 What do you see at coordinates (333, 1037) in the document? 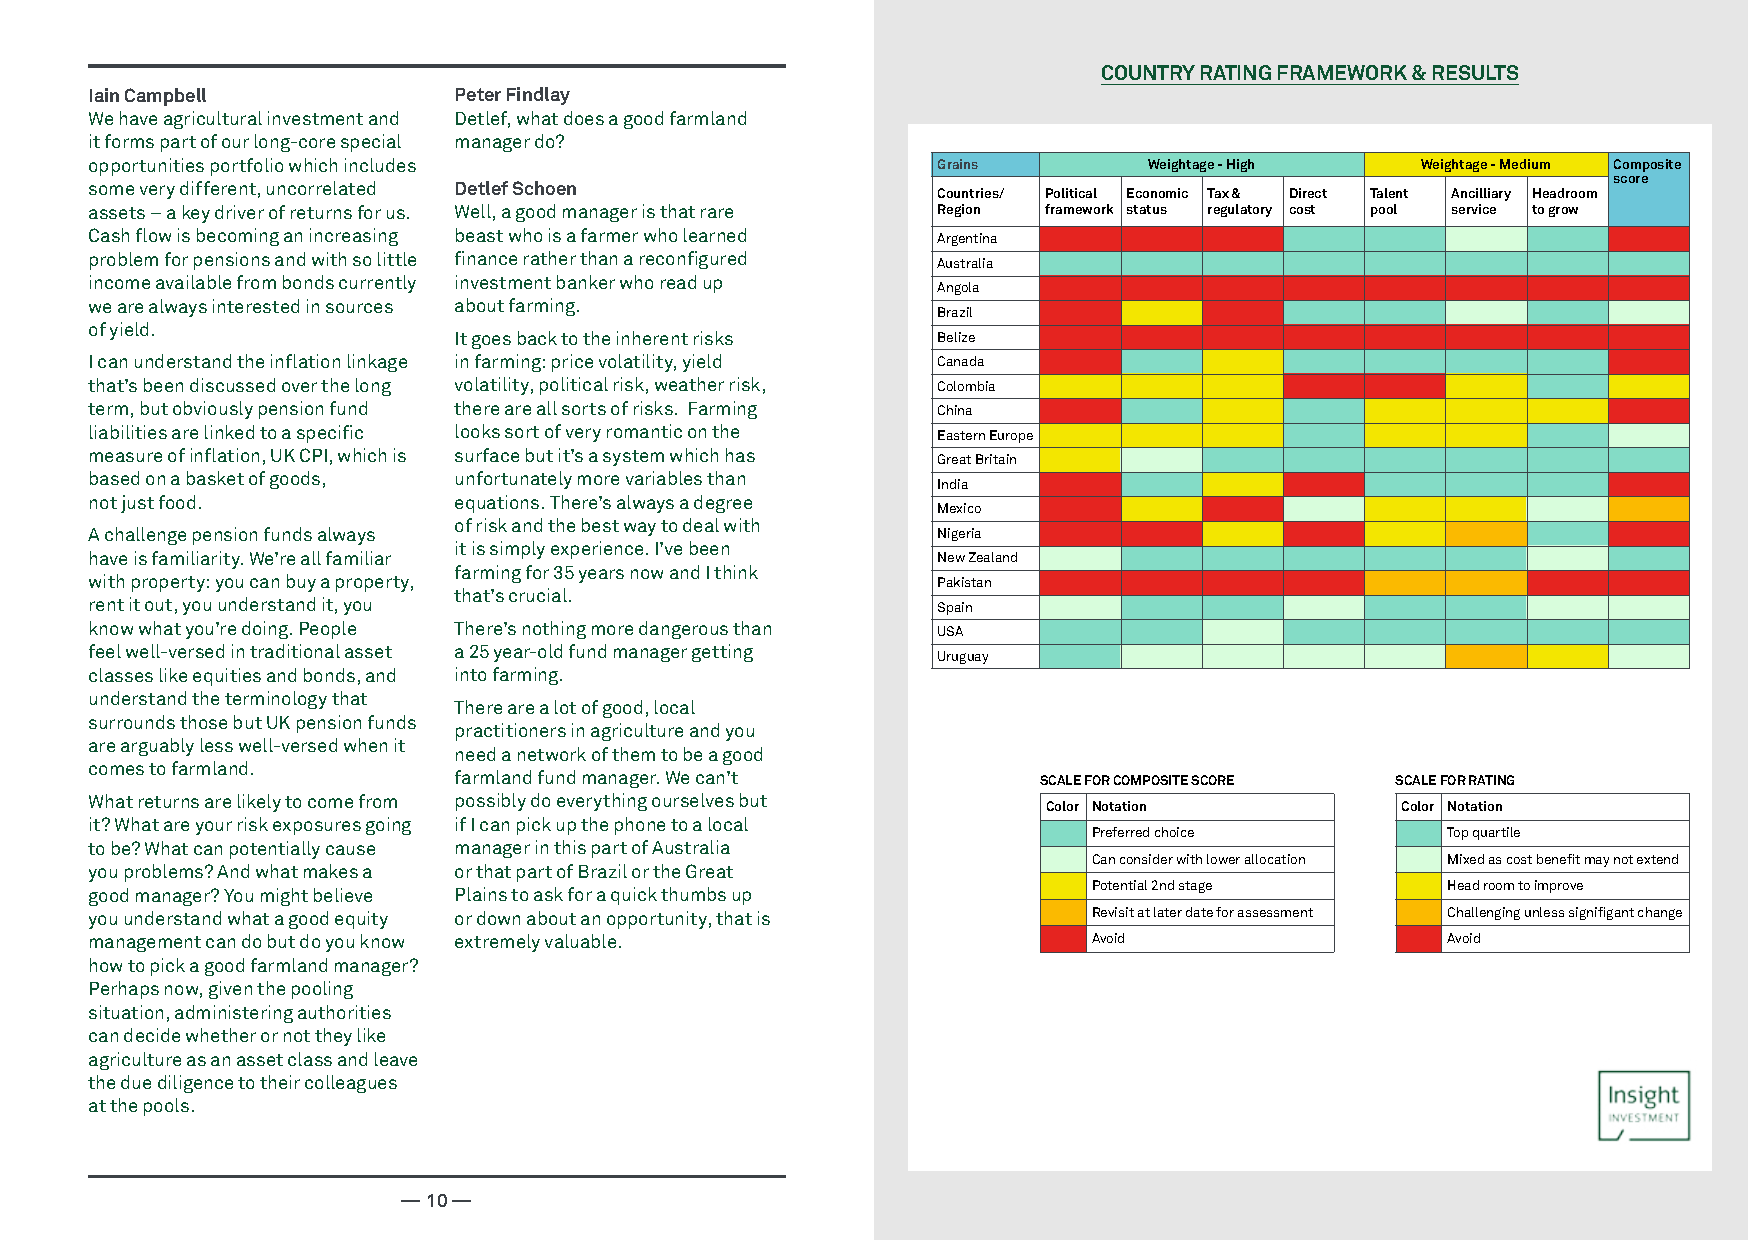
I see `they` at bounding box center [333, 1037].
